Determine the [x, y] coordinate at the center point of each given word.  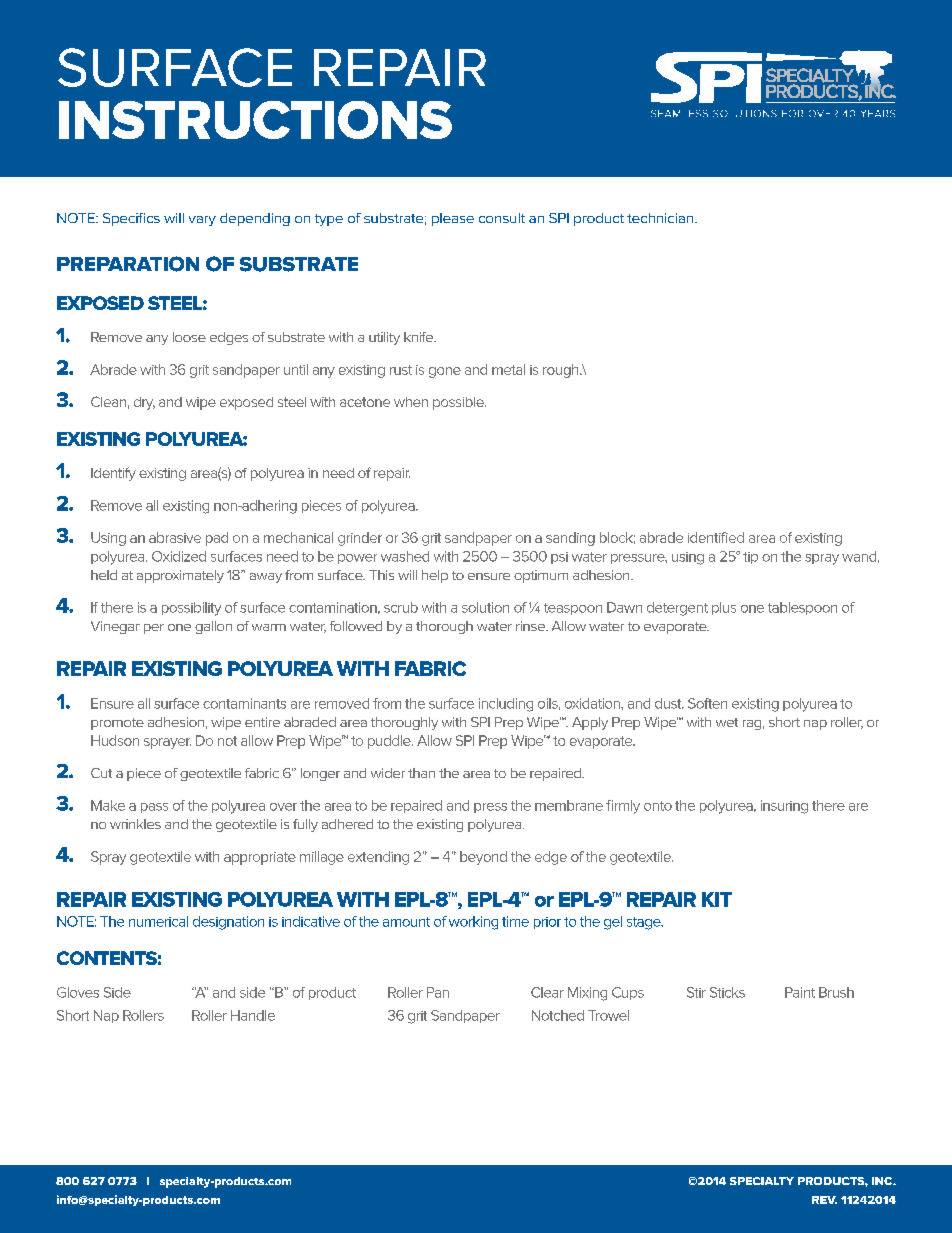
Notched [558, 1015]
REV [824, 1200]
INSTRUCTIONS [255, 120]
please [453, 219]
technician [661, 218]
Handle [253, 1015]
